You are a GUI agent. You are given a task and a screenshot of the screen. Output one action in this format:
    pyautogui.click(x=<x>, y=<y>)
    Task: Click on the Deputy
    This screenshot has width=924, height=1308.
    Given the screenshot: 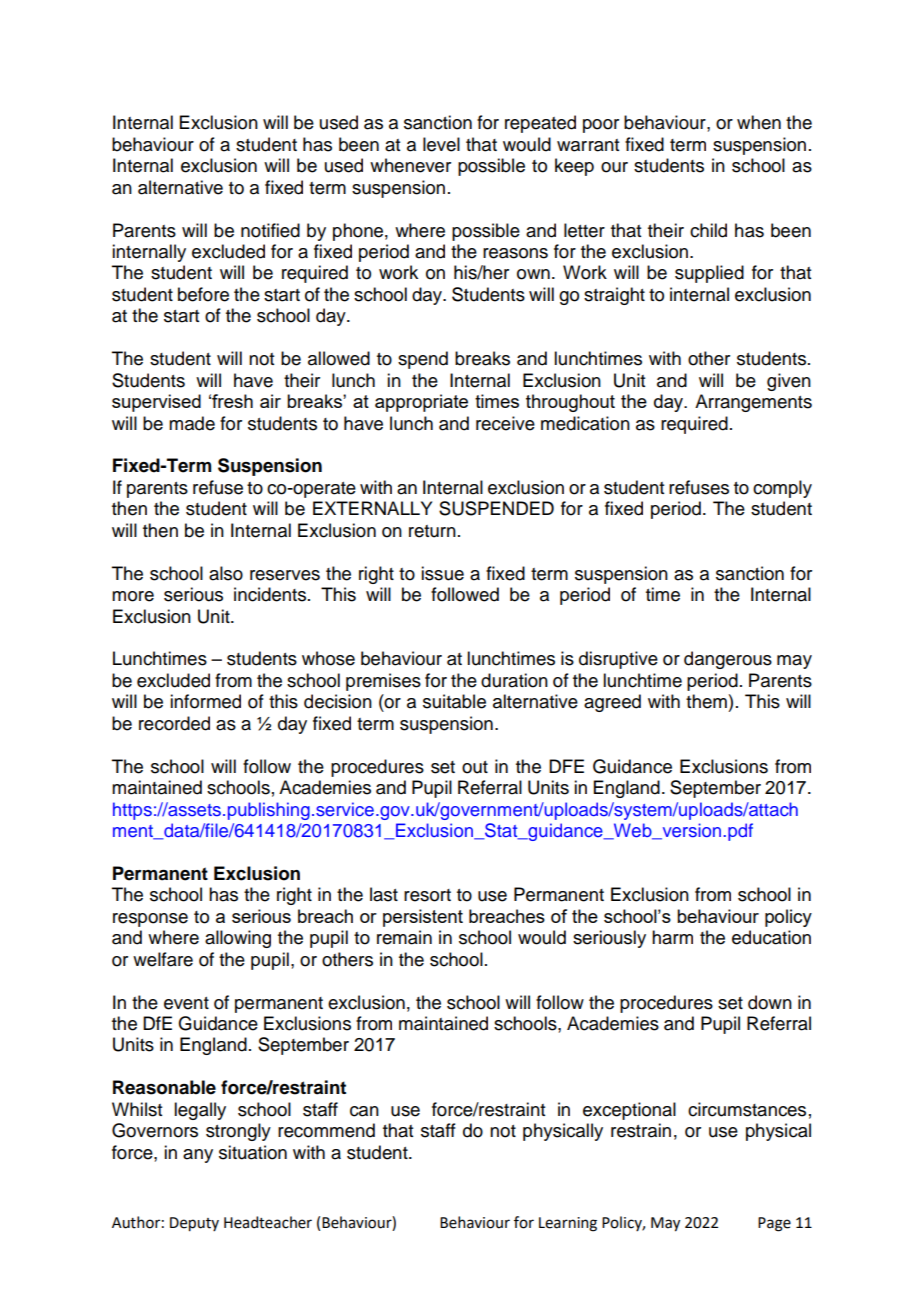 What is the action you would take?
    pyautogui.click(x=194, y=1224)
